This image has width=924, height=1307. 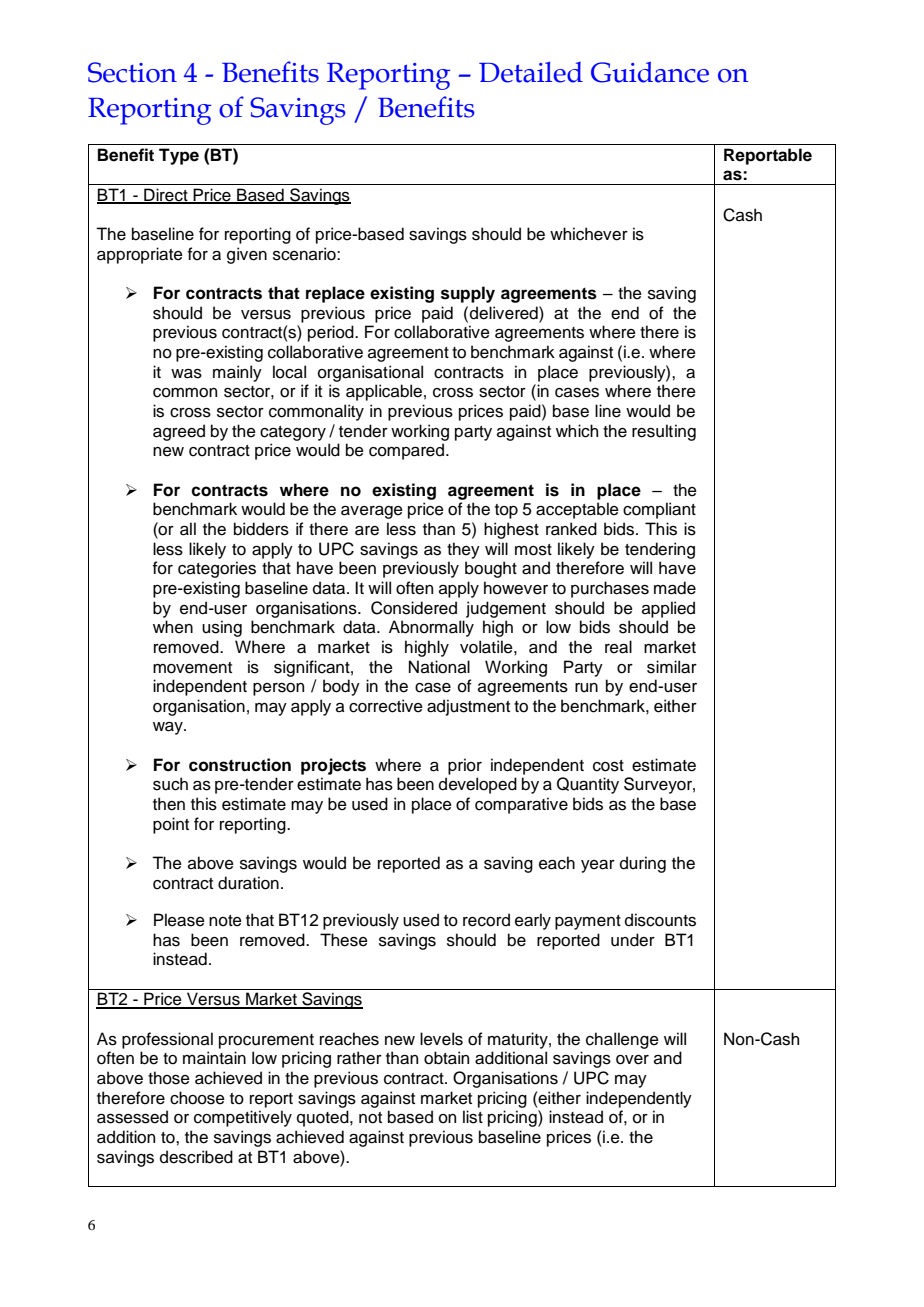 What do you see at coordinates (531, 72) in the image?
I see `Detailed` at bounding box center [531, 72].
